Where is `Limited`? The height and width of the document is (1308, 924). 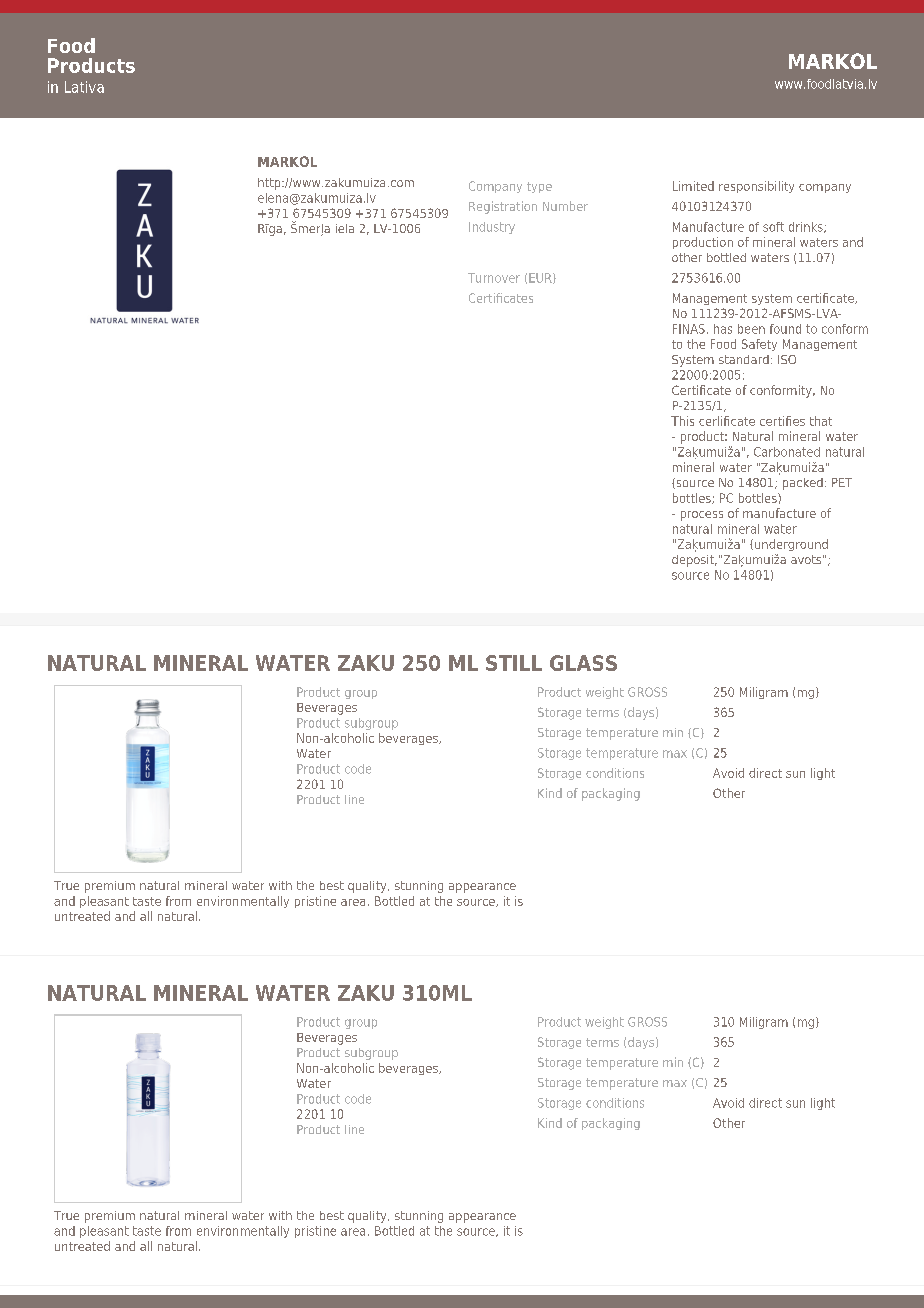 Limited is located at coordinates (693, 186).
